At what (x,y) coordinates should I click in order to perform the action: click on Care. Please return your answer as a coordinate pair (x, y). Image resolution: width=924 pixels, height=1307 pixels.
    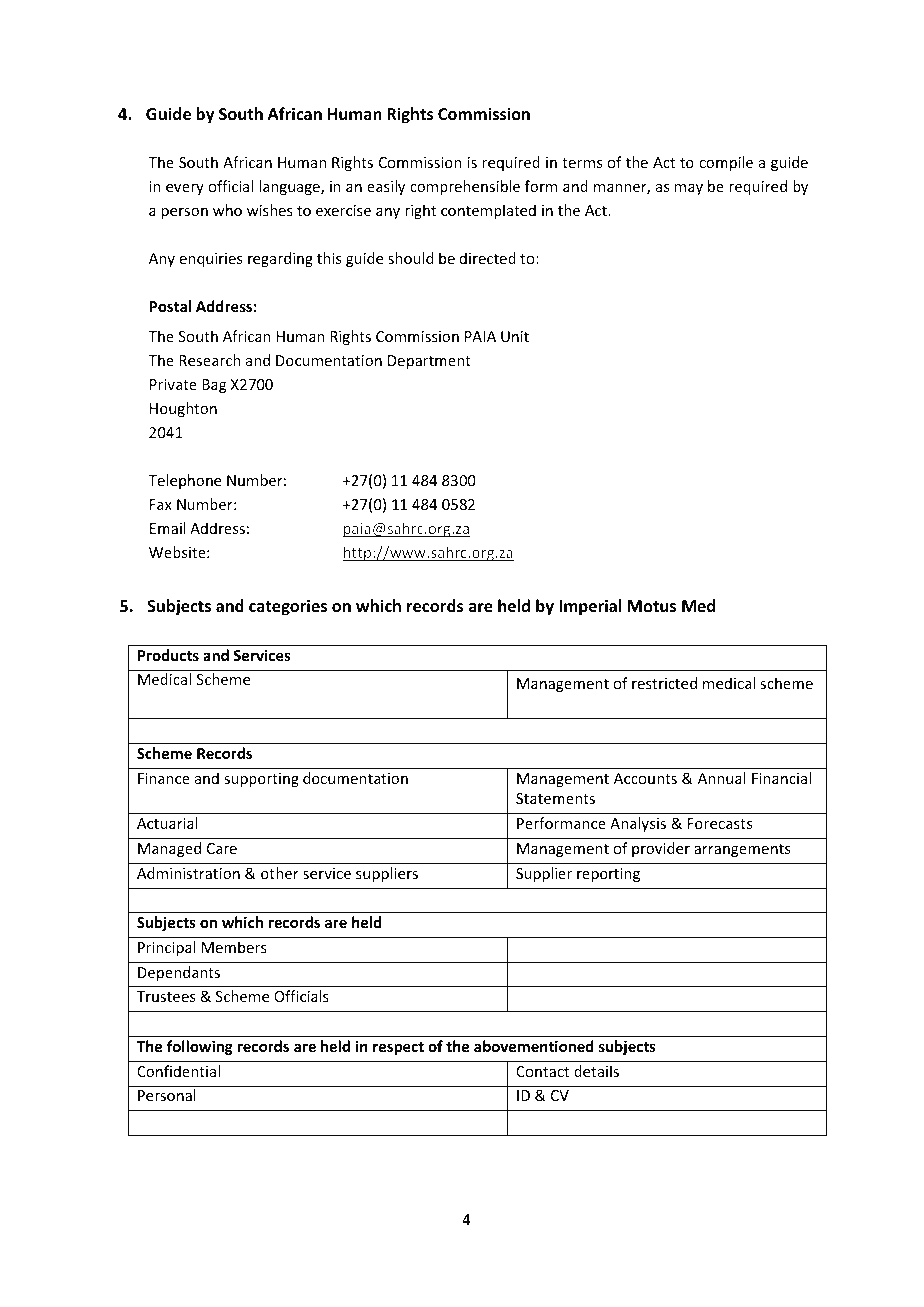
    Looking at the image, I should click on (222, 848).
